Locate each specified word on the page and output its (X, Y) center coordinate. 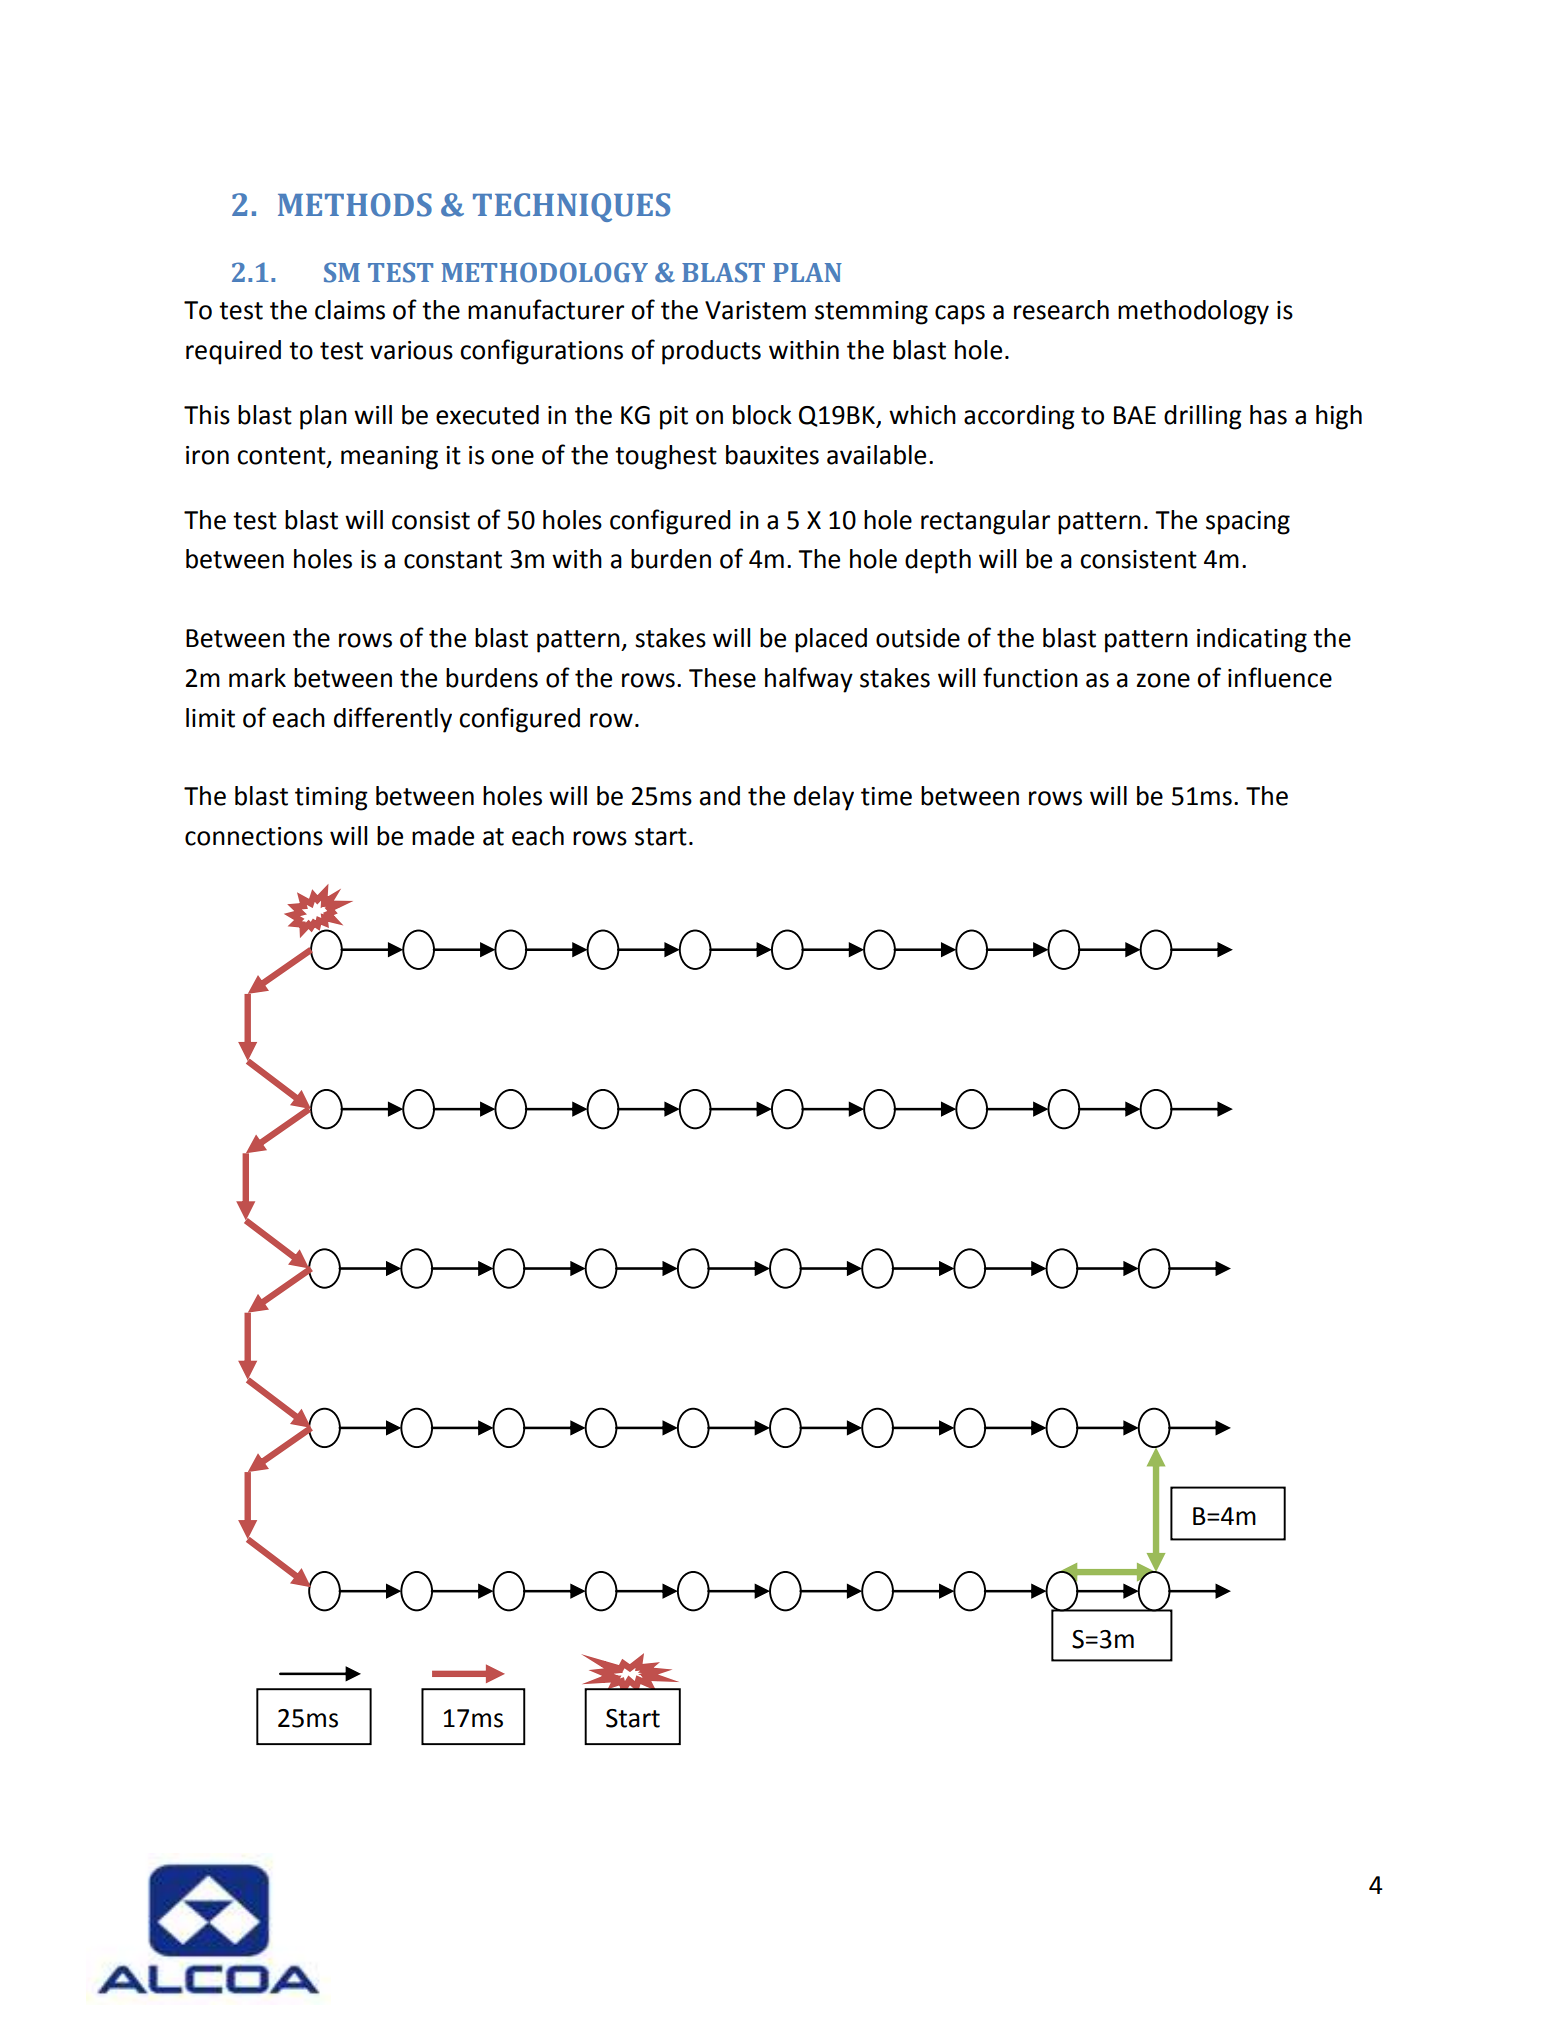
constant (453, 560)
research (1061, 310)
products (711, 352)
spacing (1248, 523)
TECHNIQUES (571, 207)
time (886, 796)
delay (824, 798)
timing (331, 799)
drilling (1203, 417)
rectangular (985, 522)
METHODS (355, 205)
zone (1163, 680)
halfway (809, 680)
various (411, 350)
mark (257, 678)
